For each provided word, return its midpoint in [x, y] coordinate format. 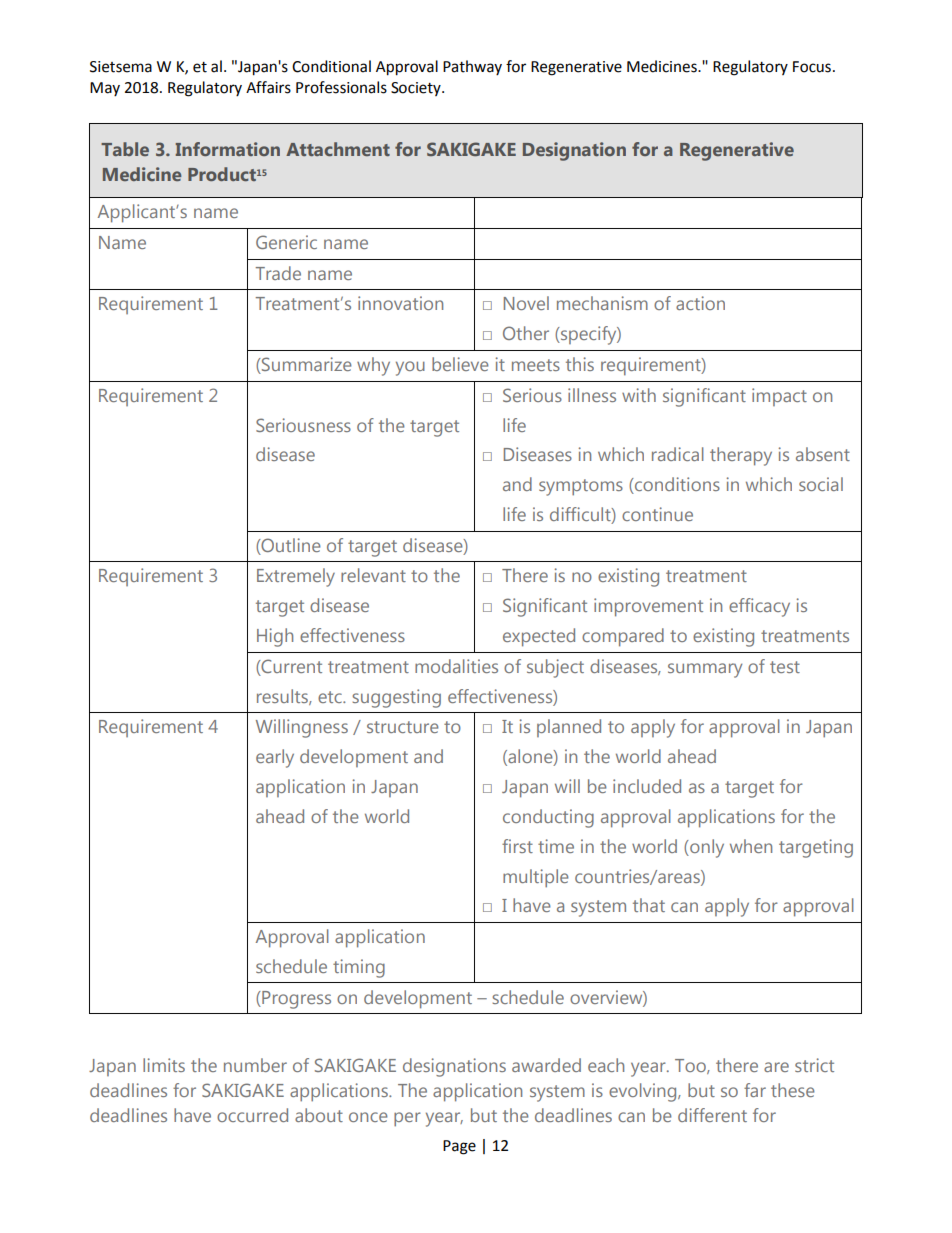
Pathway [472, 67]
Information [228, 149]
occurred [252, 1115]
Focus [812, 67]
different [712, 1115]
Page [459, 1147]
